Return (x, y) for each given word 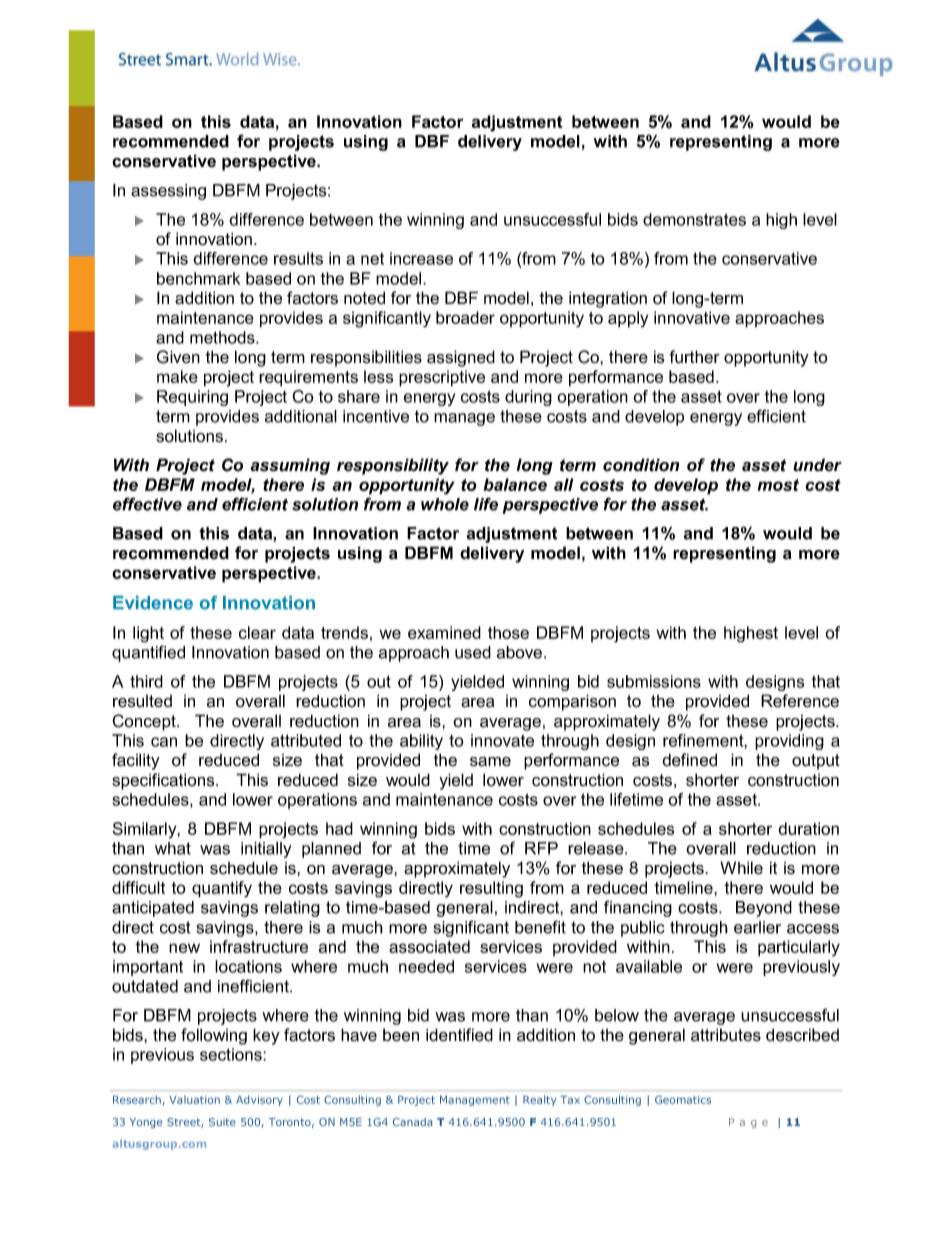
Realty (540, 1100)
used (473, 652)
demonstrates (694, 219)
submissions (654, 681)
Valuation (194, 1100)
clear (257, 632)
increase (421, 258)
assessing (168, 192)
